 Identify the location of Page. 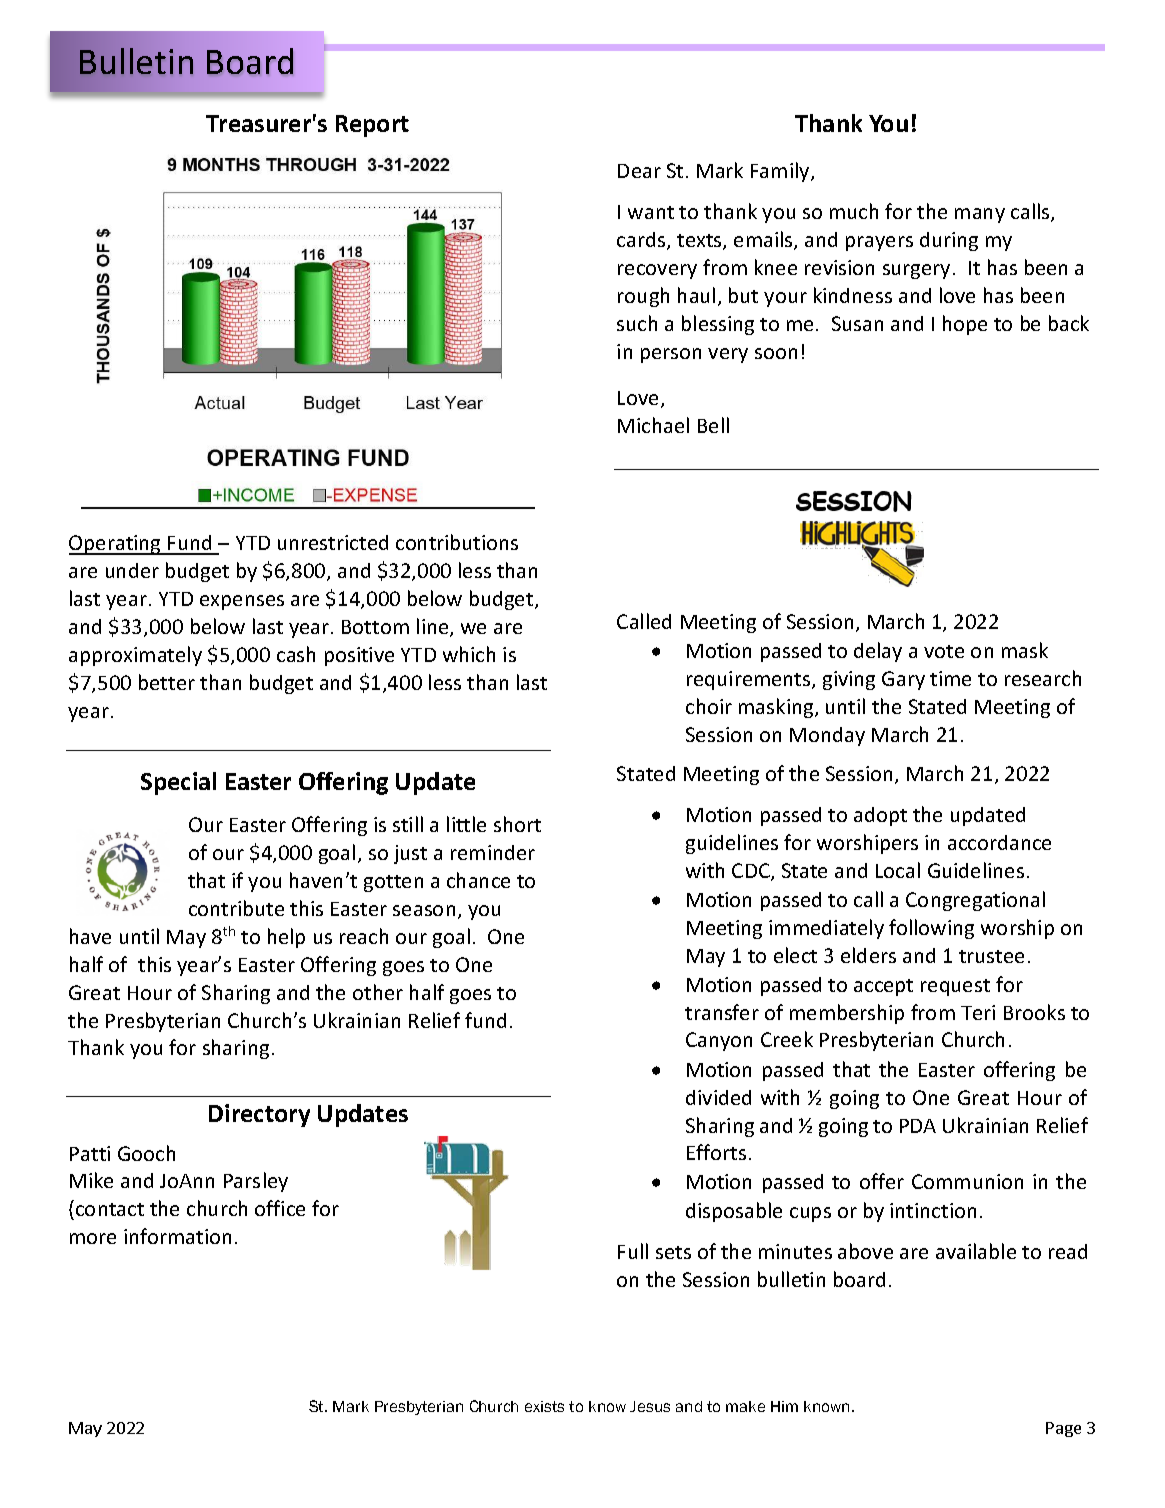
(1063, 1429).
